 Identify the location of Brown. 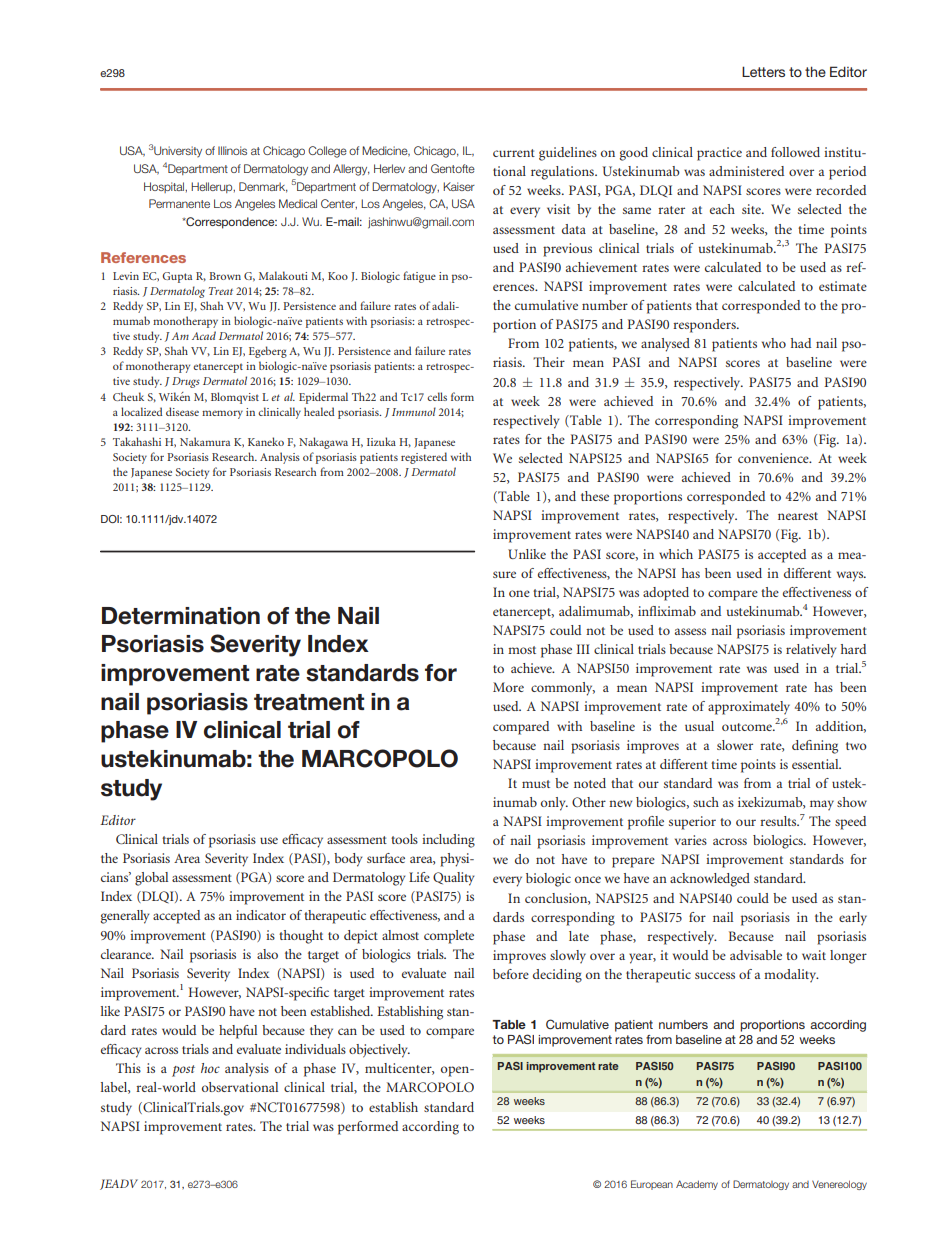
(225, 276).
